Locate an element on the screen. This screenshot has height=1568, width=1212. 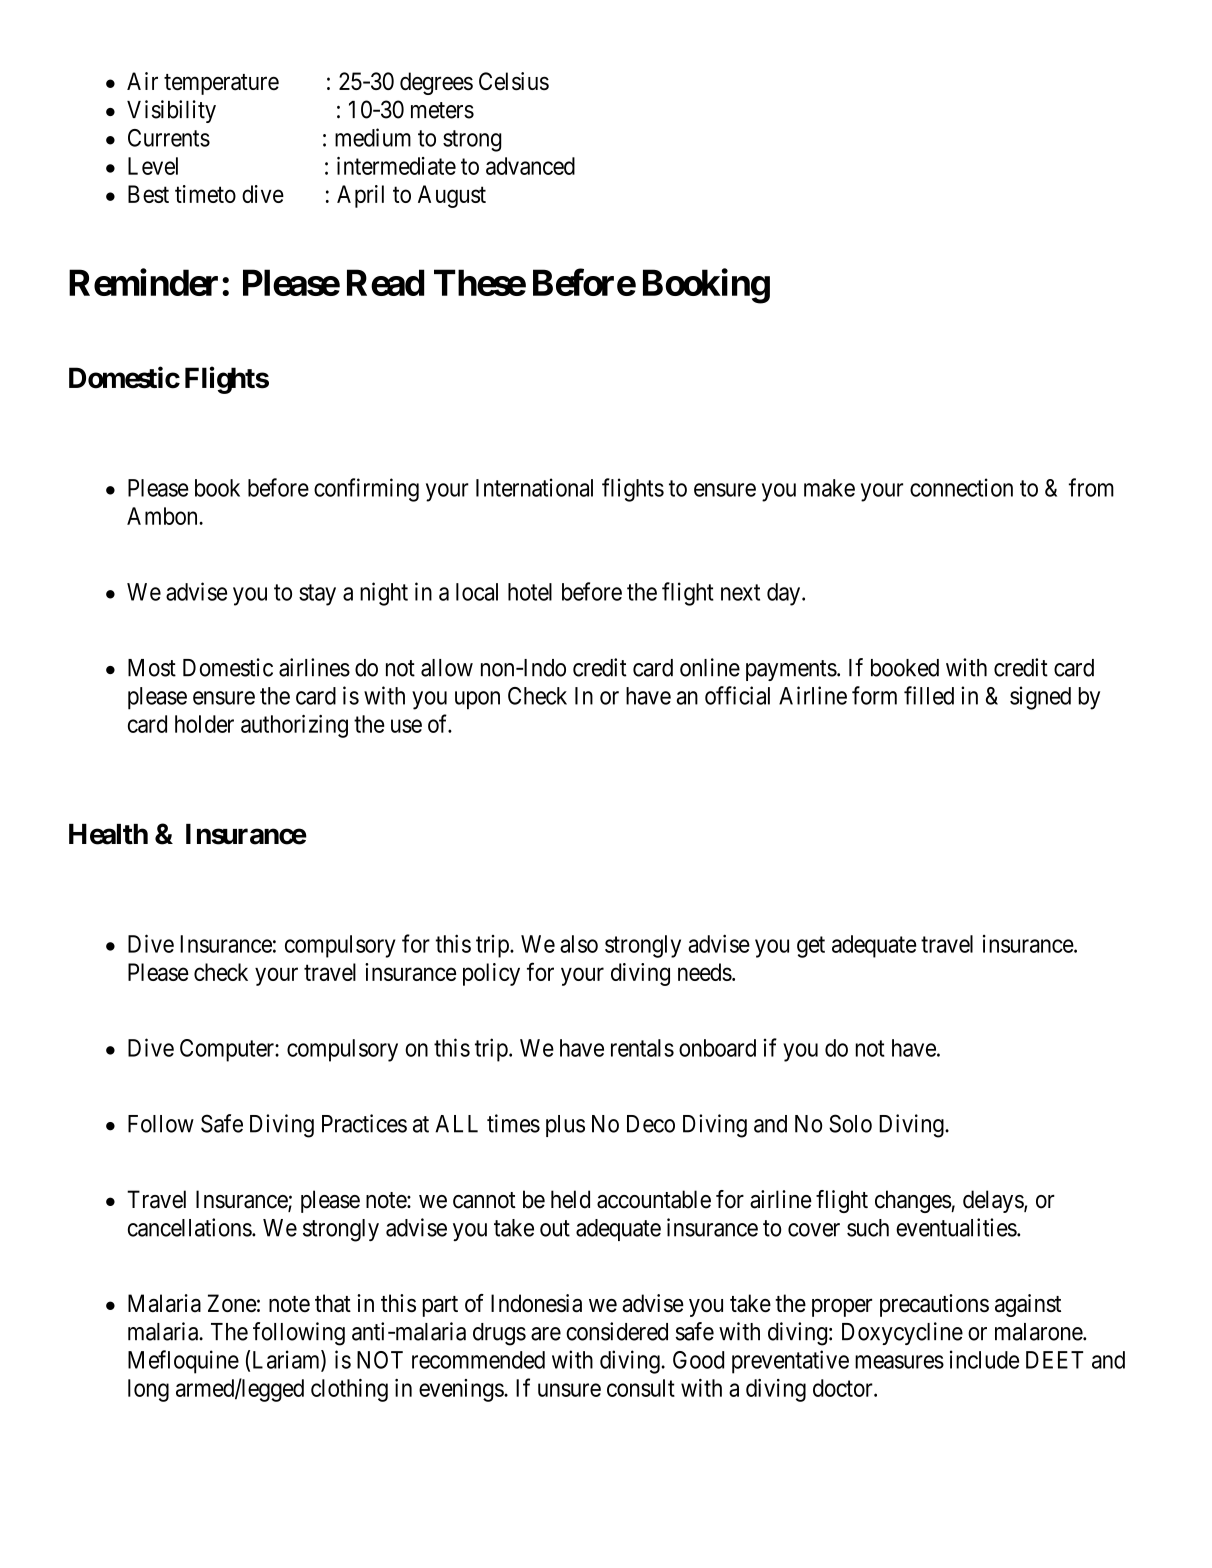
Visibility is located at coordinates (171, 111).
